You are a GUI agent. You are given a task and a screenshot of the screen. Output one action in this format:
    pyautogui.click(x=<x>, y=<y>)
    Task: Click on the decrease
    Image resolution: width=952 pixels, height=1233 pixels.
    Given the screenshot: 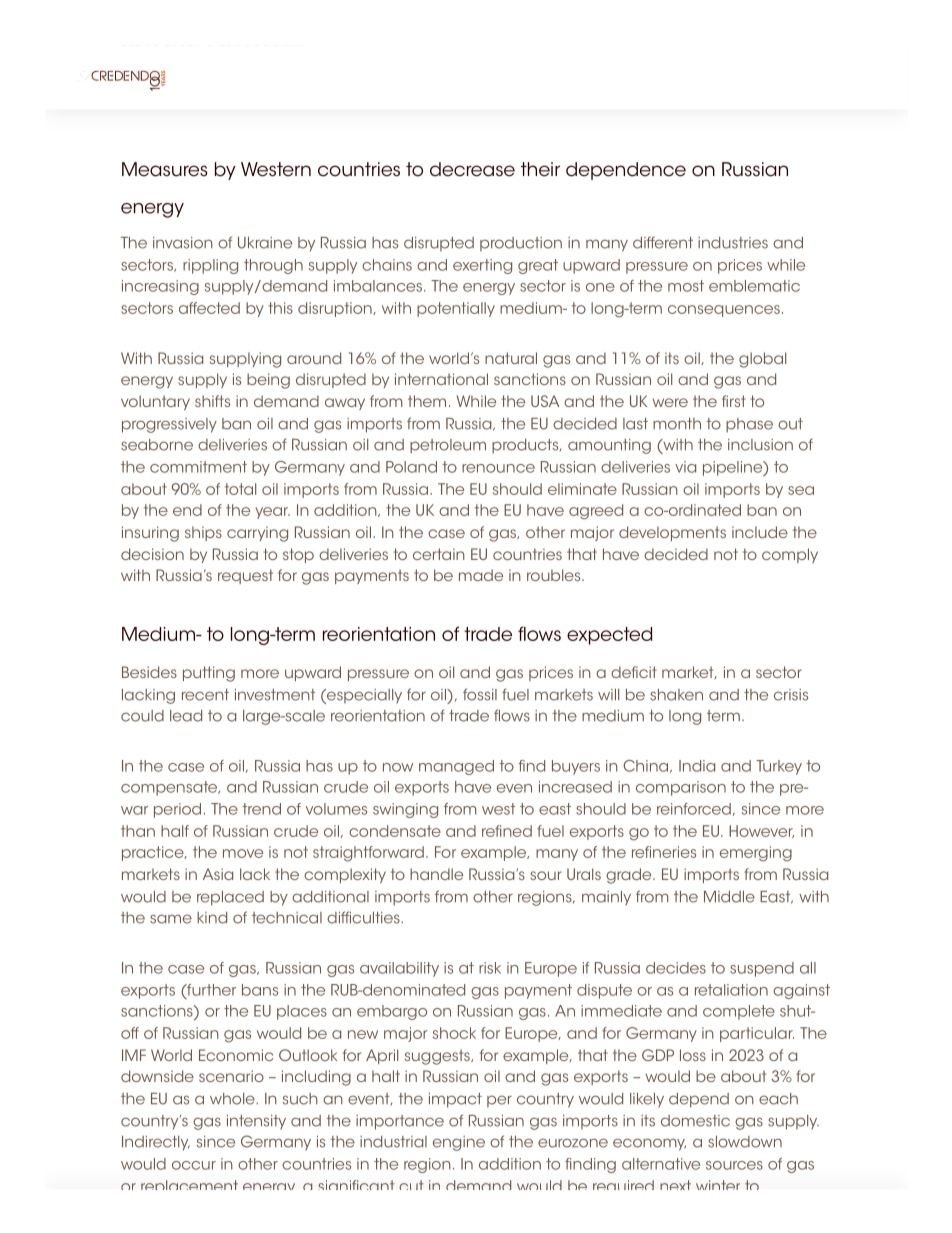 What is the action you would take?
    pyautogui.click(x=472, y=169)
